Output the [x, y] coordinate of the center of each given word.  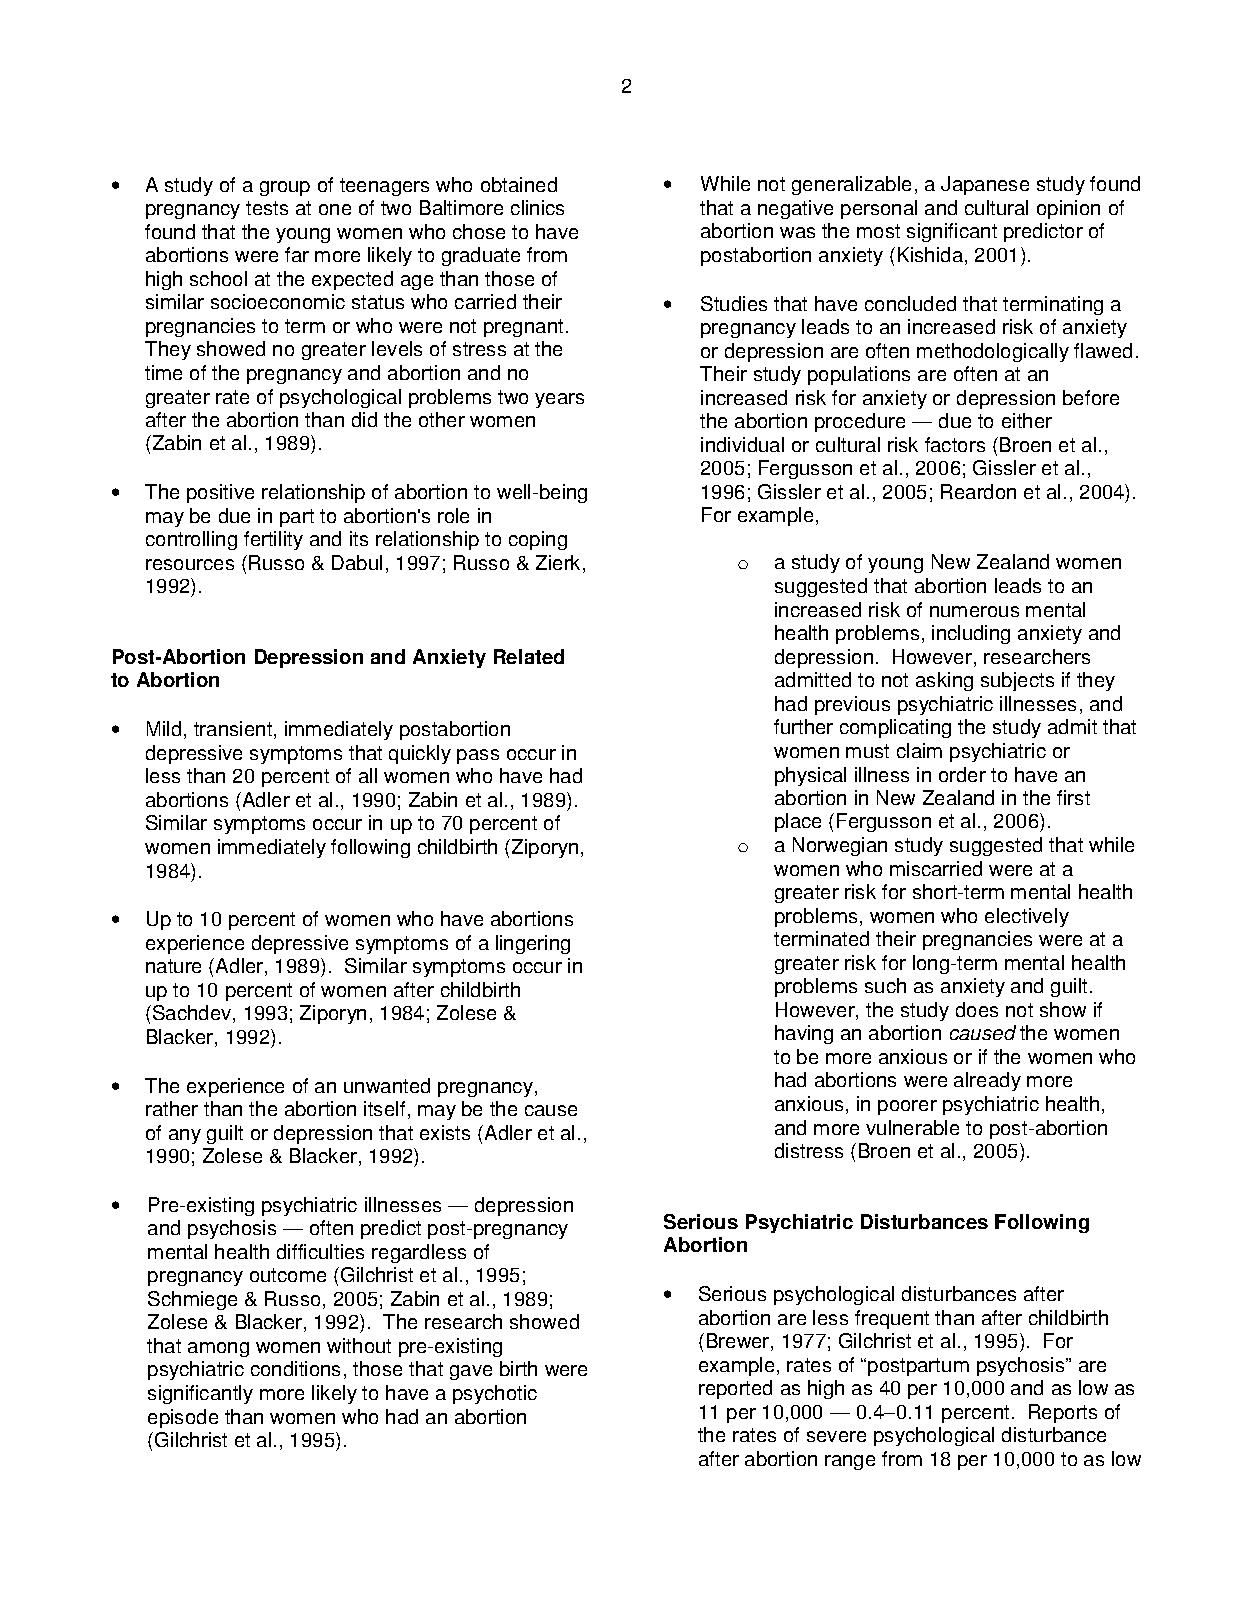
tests [267, 208]
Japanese [985, 185]
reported [735, 1389]
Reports [1063, 1413]
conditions [295, 1368]
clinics [537, 207]
